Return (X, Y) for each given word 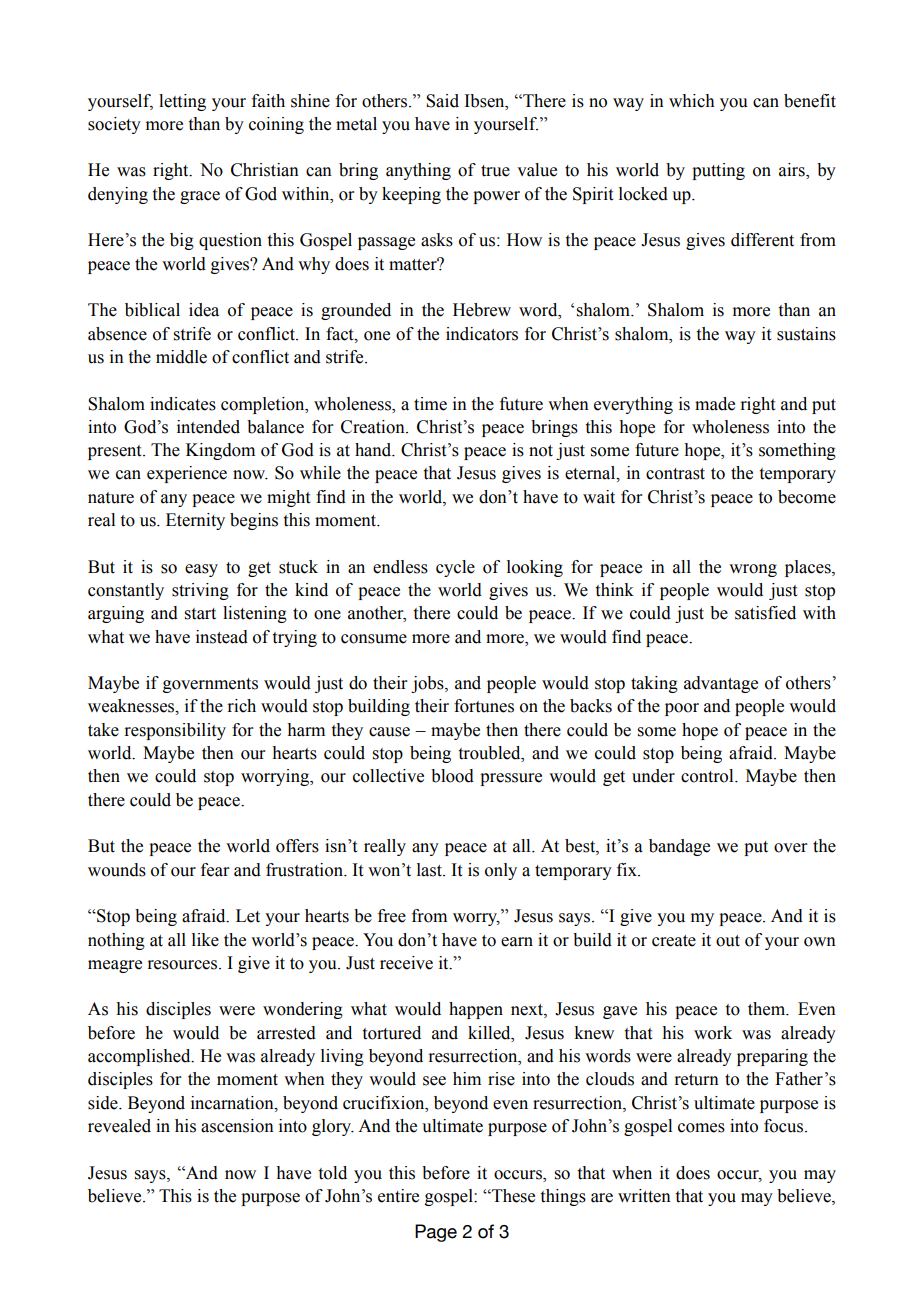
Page (436, 1233)
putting (718, 171)
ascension (237, 1126)
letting (182, 102)
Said (442, 101)
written (644, 1196)
